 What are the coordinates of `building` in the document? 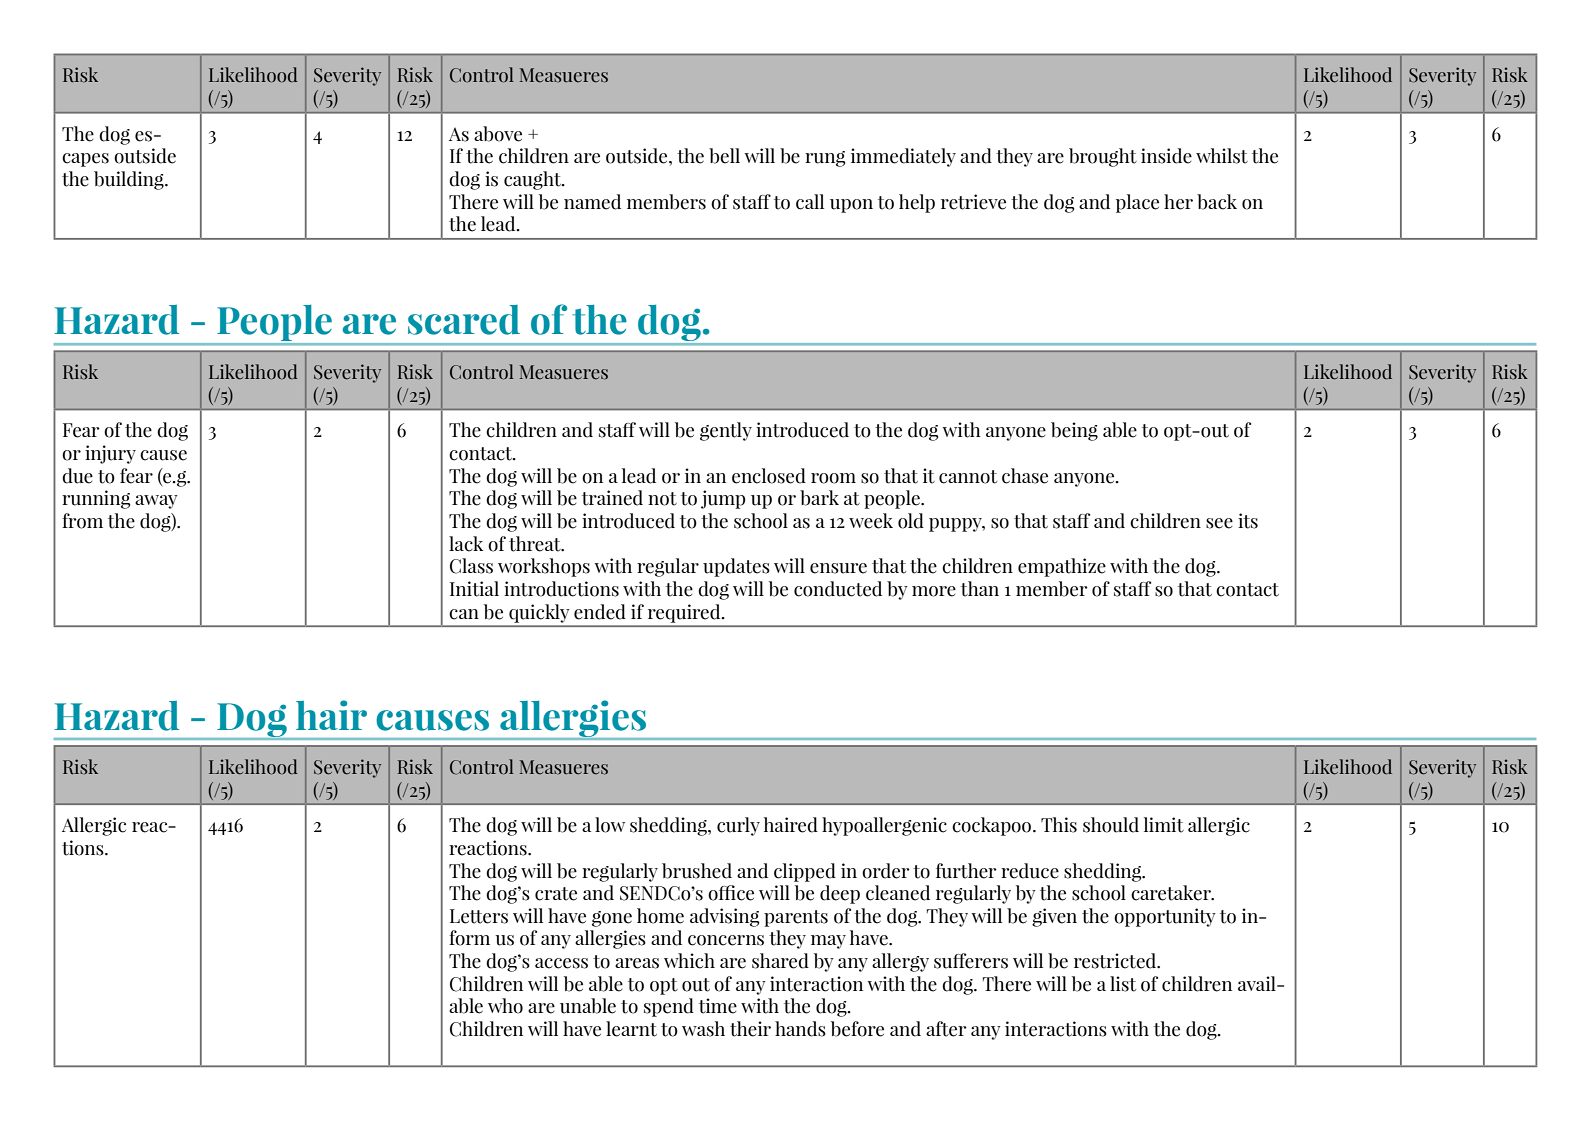 It's located at (130, 180).
